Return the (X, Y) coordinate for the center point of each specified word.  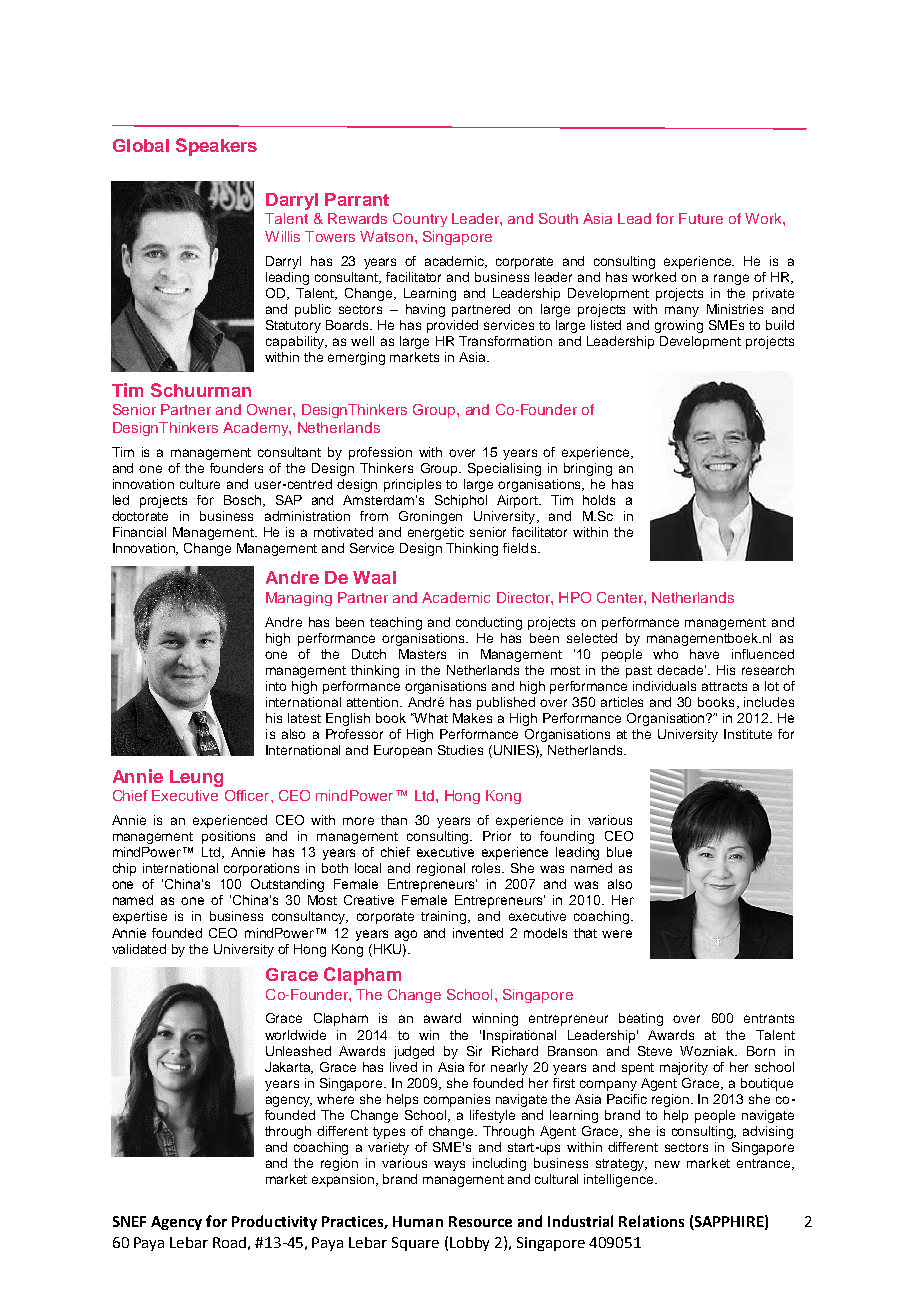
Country (420, 220)
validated (139, 949)
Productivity (274, 1222)
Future (701, 218)
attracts (724, 686)
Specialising (504, 469)
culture (200, 484)
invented (478, 933)
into (276, 686)
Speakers (216, 147)
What (430, 718)
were (617, 934)
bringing (588, 469)
